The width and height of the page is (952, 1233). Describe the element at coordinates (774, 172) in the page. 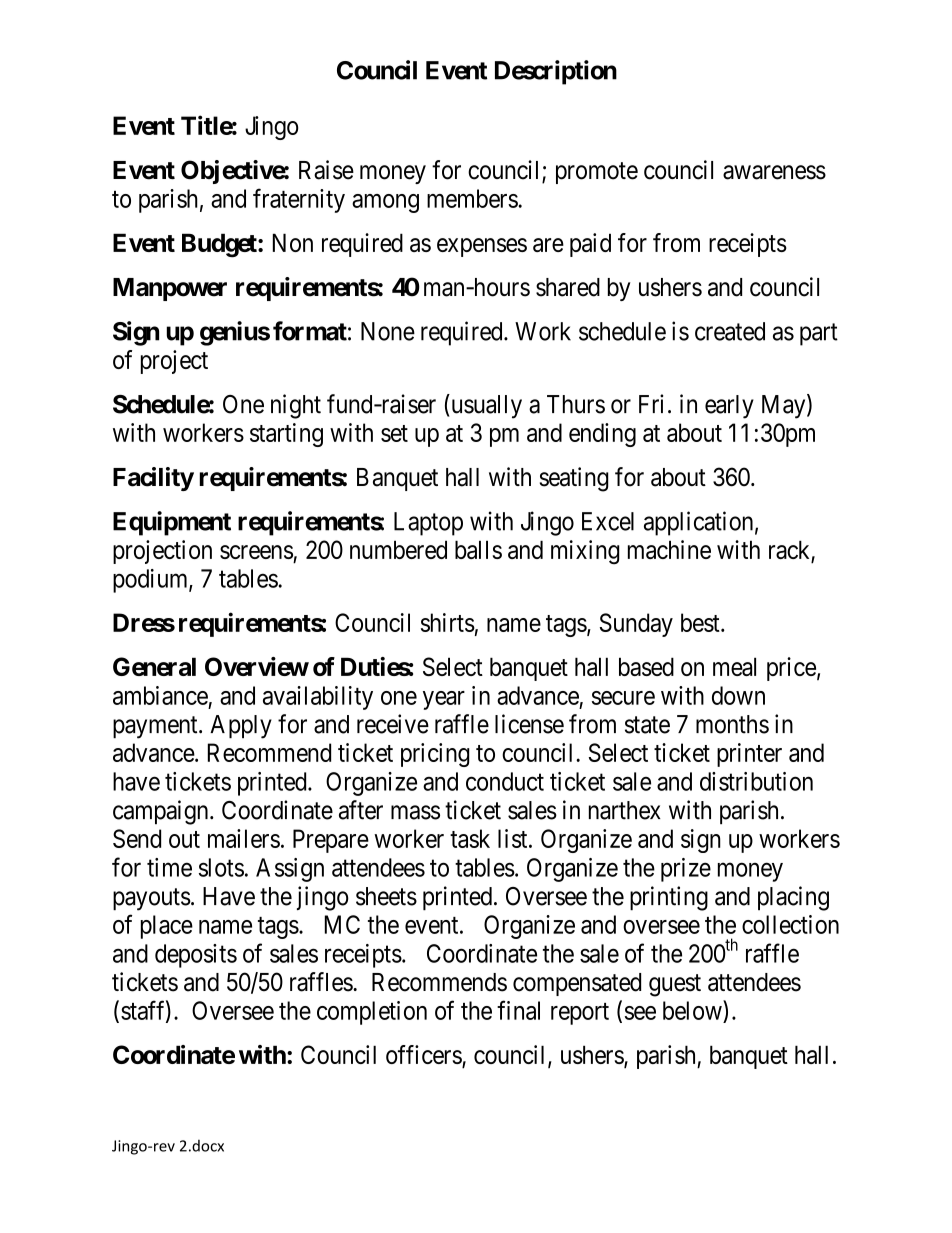

I see `awareness` at that location.
